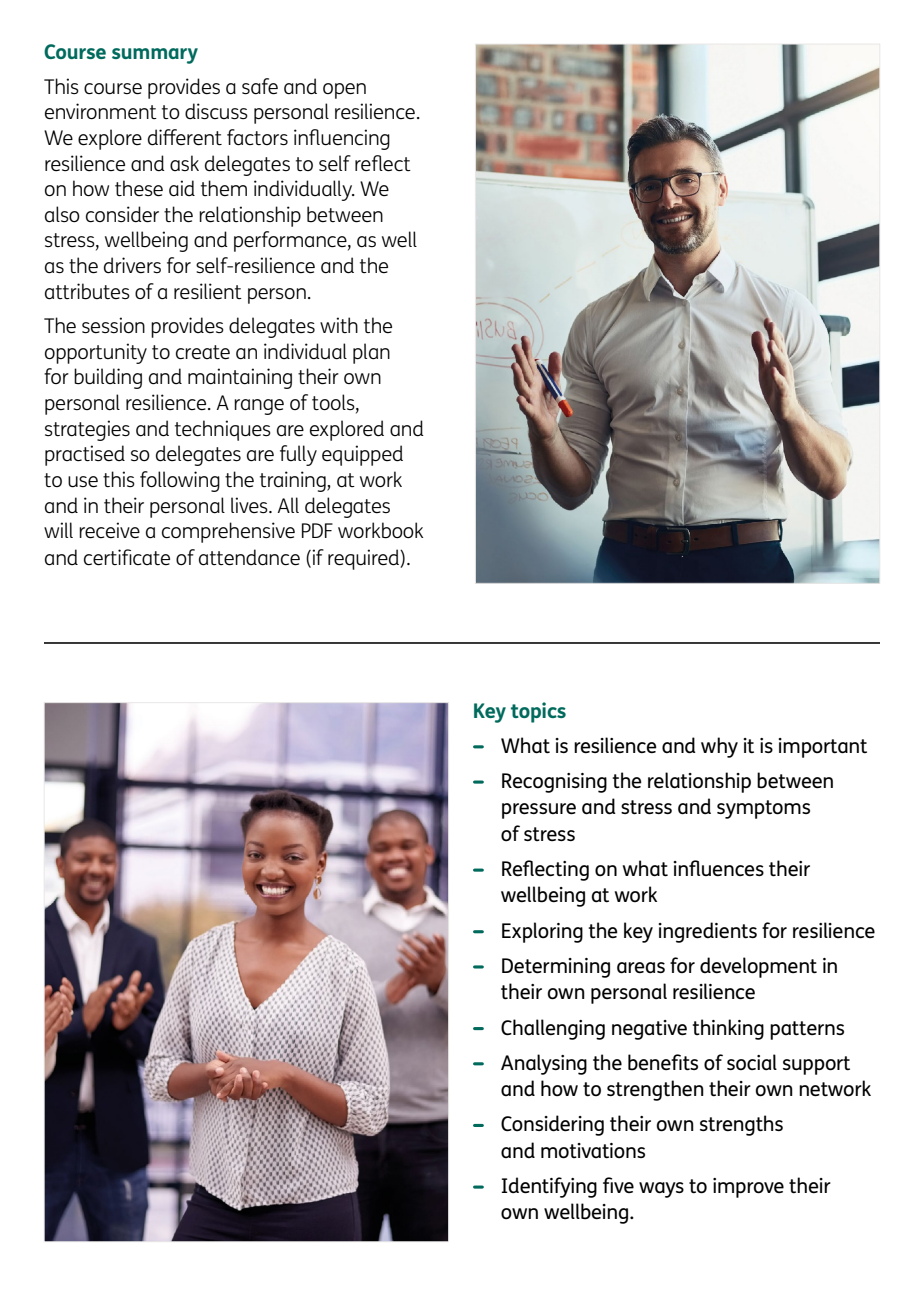 This screenshot has width=924, height=1308. What do you see at coordinates (344, 91) in the screenshot?
I see `open` at bounding box center [344, 91].
